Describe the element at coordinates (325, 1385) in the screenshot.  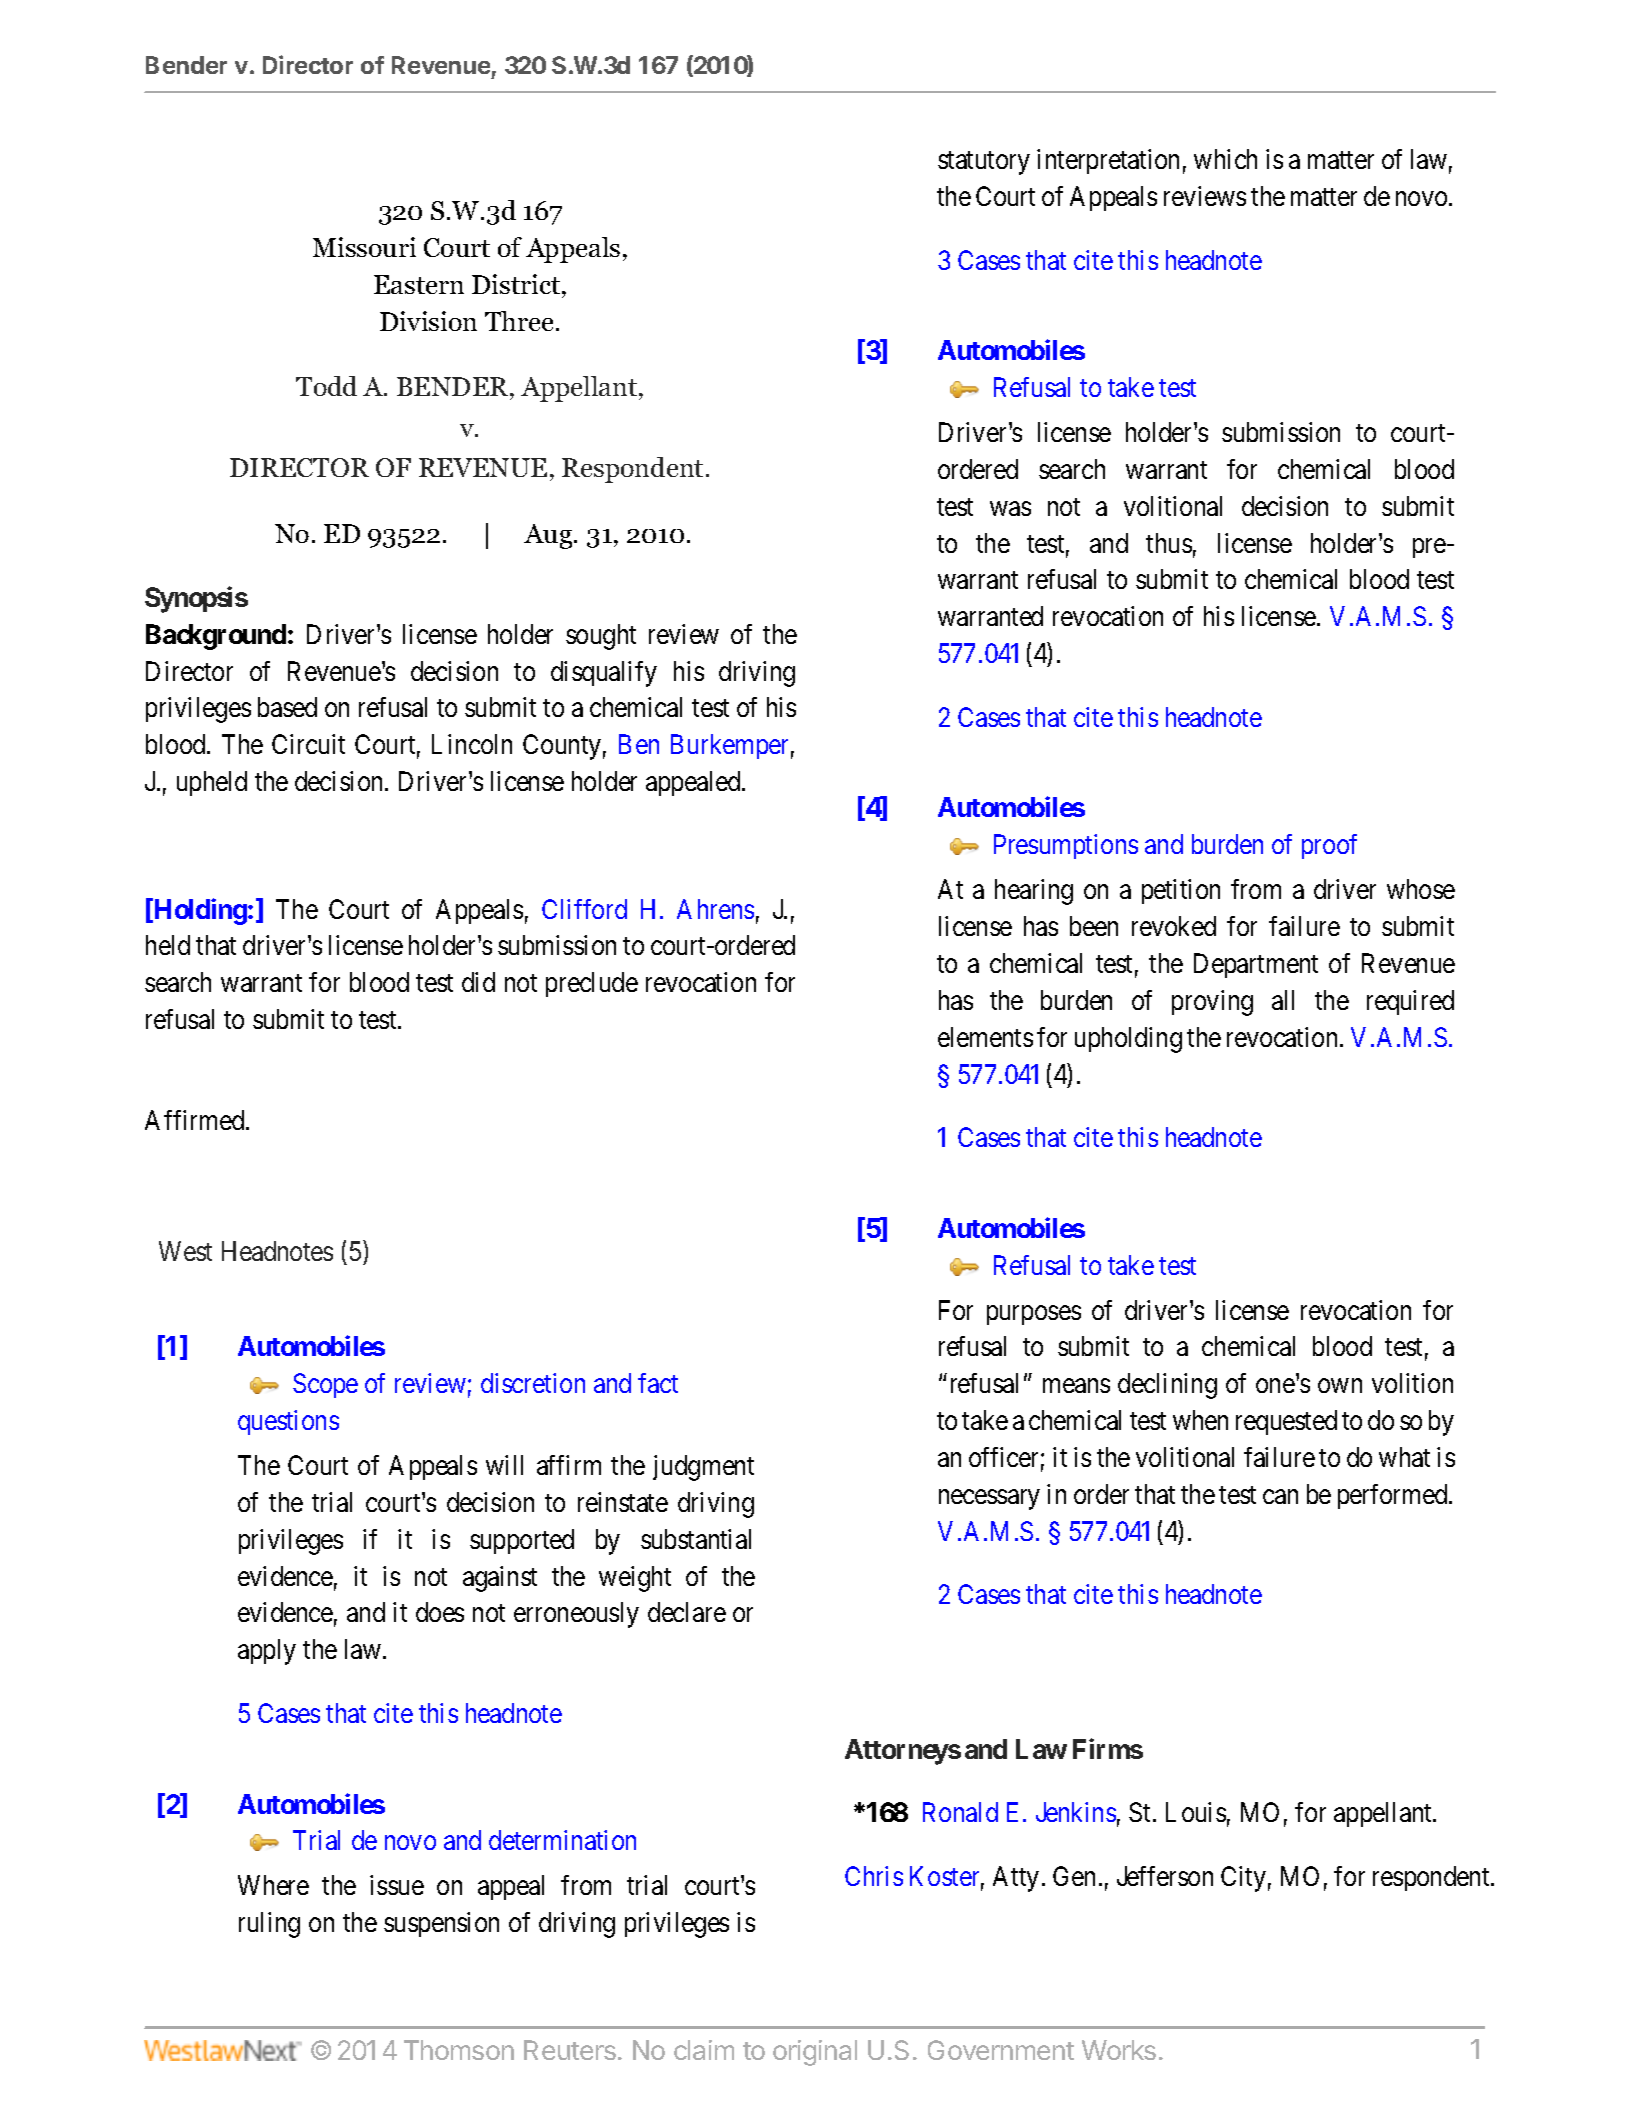
I see `Scope` at that location.
